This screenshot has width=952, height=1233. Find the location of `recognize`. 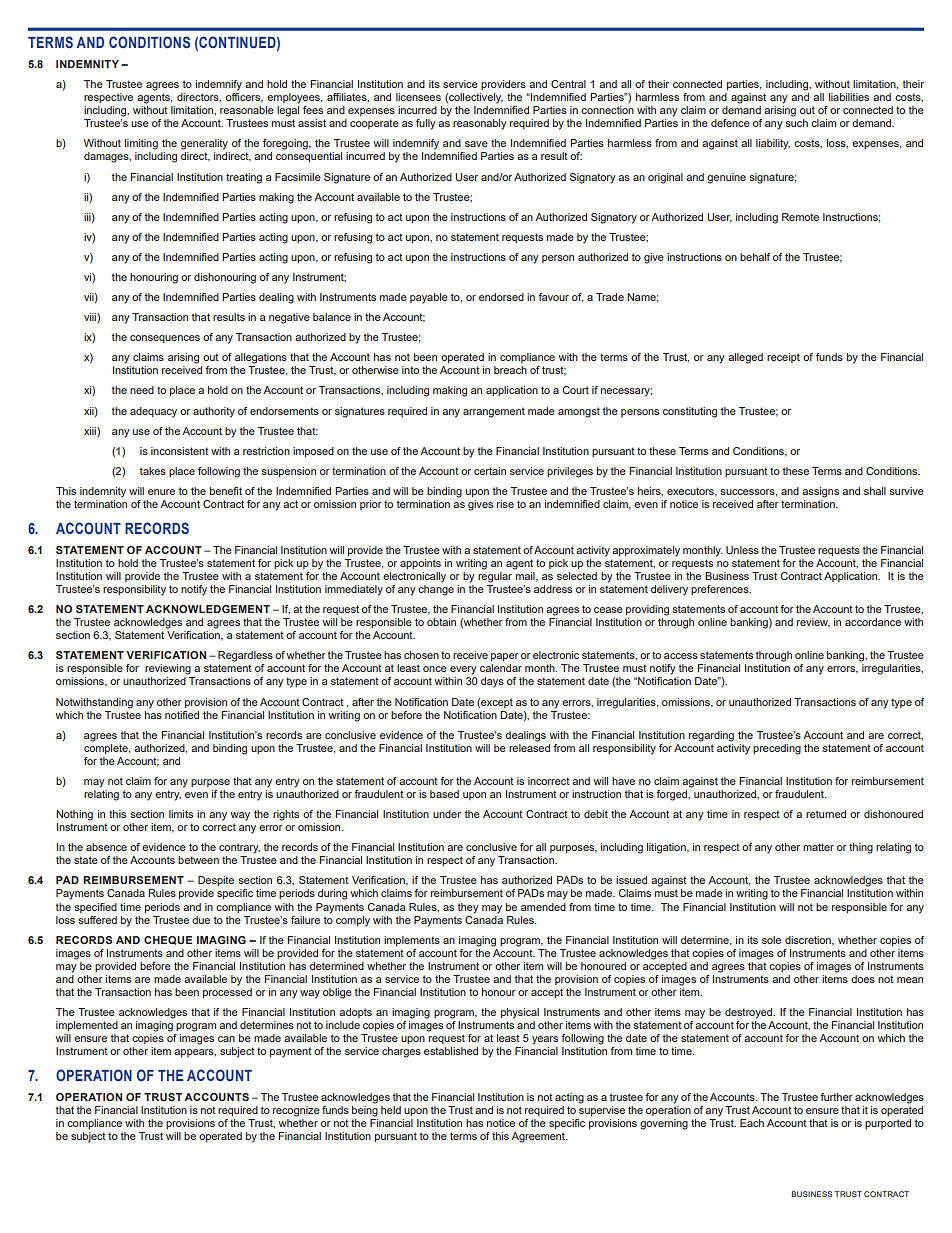

recognize is located at coordinates (296, 1111).
